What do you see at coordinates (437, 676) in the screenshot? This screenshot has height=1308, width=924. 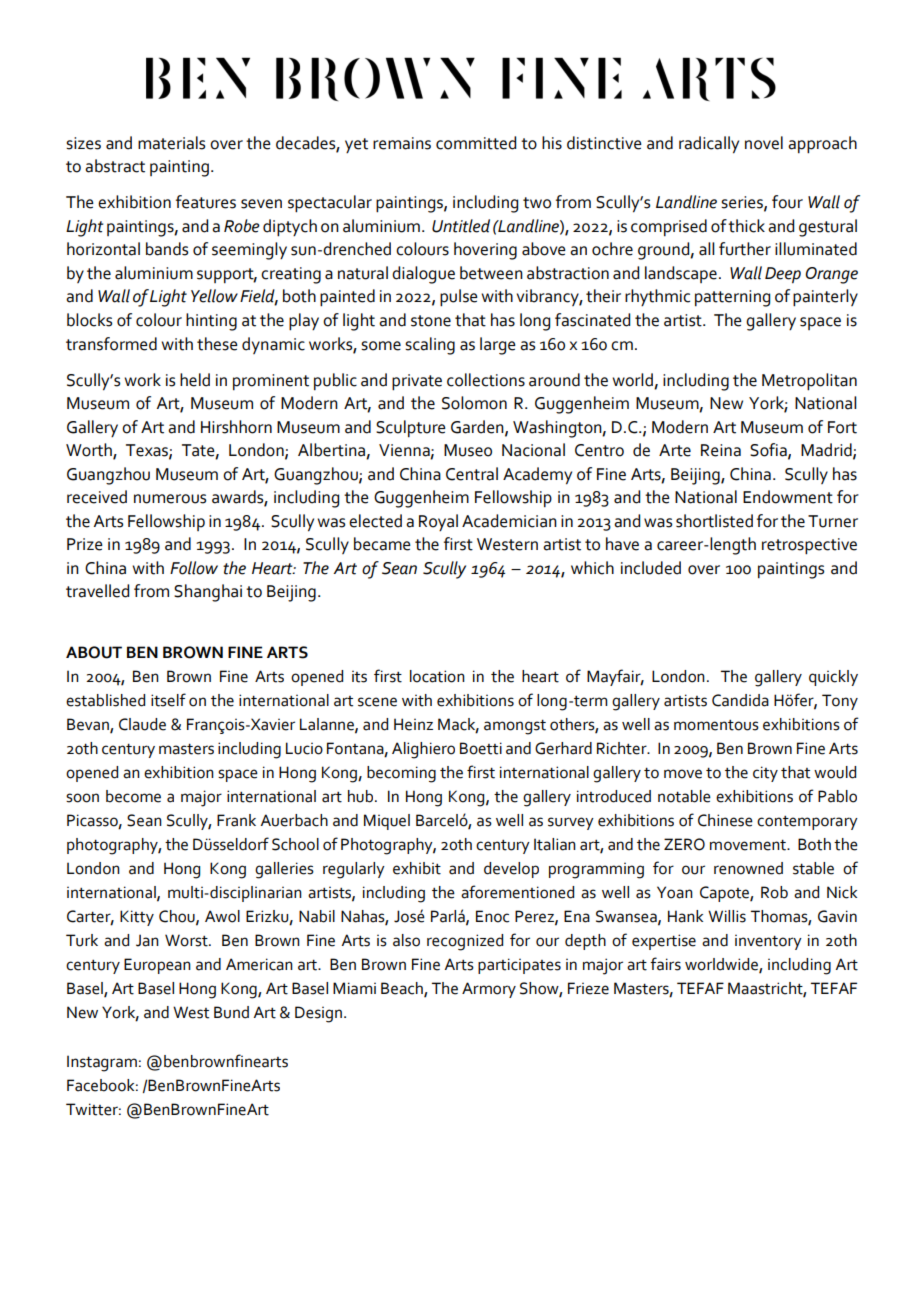 I see `location` at bounding box center [437, 676].
